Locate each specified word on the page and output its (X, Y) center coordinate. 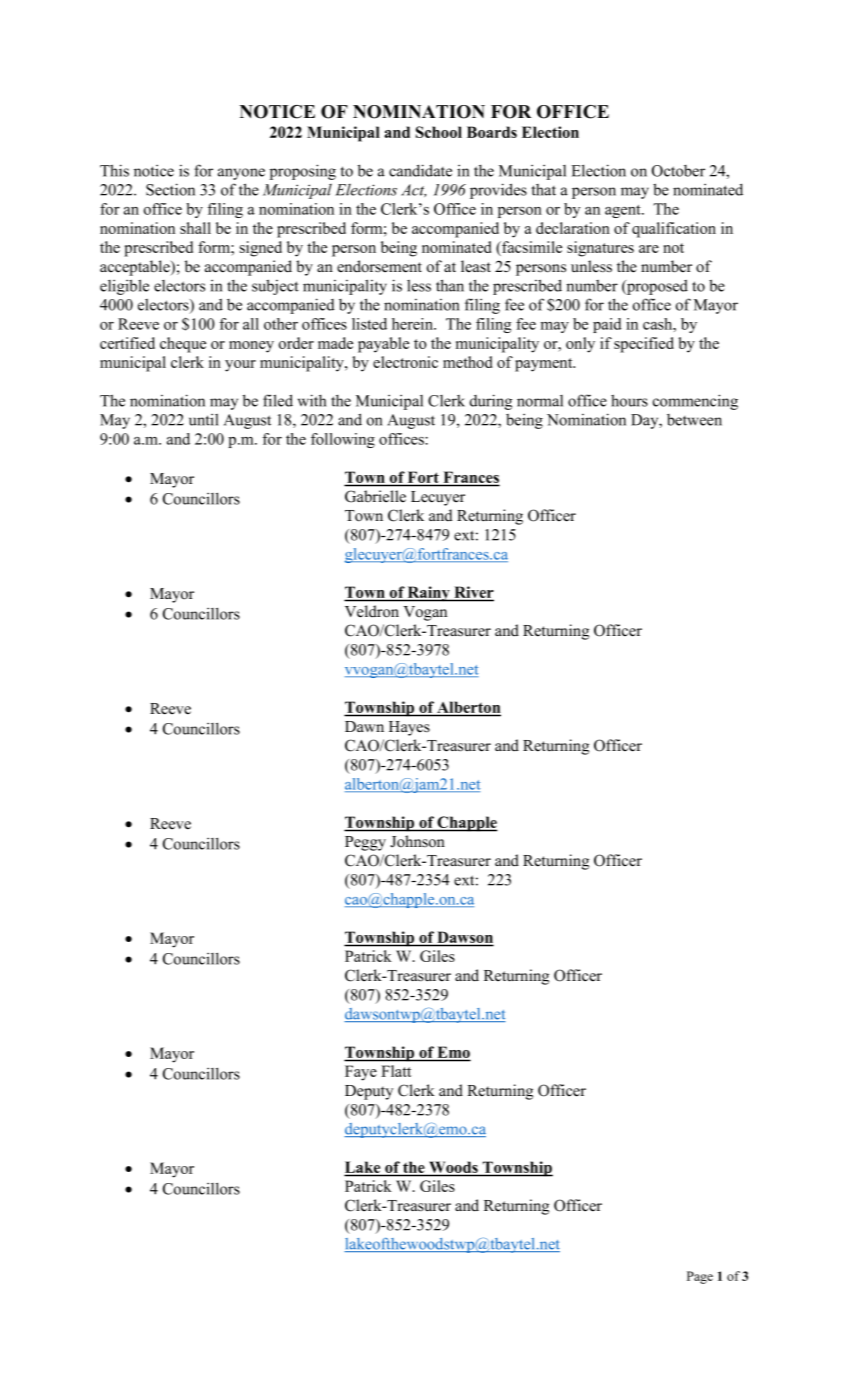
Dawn (364, 726)
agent (624, 211)
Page (700, 1277)
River (473, 593)
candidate (420, 170)
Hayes (409, 728)
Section (170, 189)
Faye (361, 1073)
